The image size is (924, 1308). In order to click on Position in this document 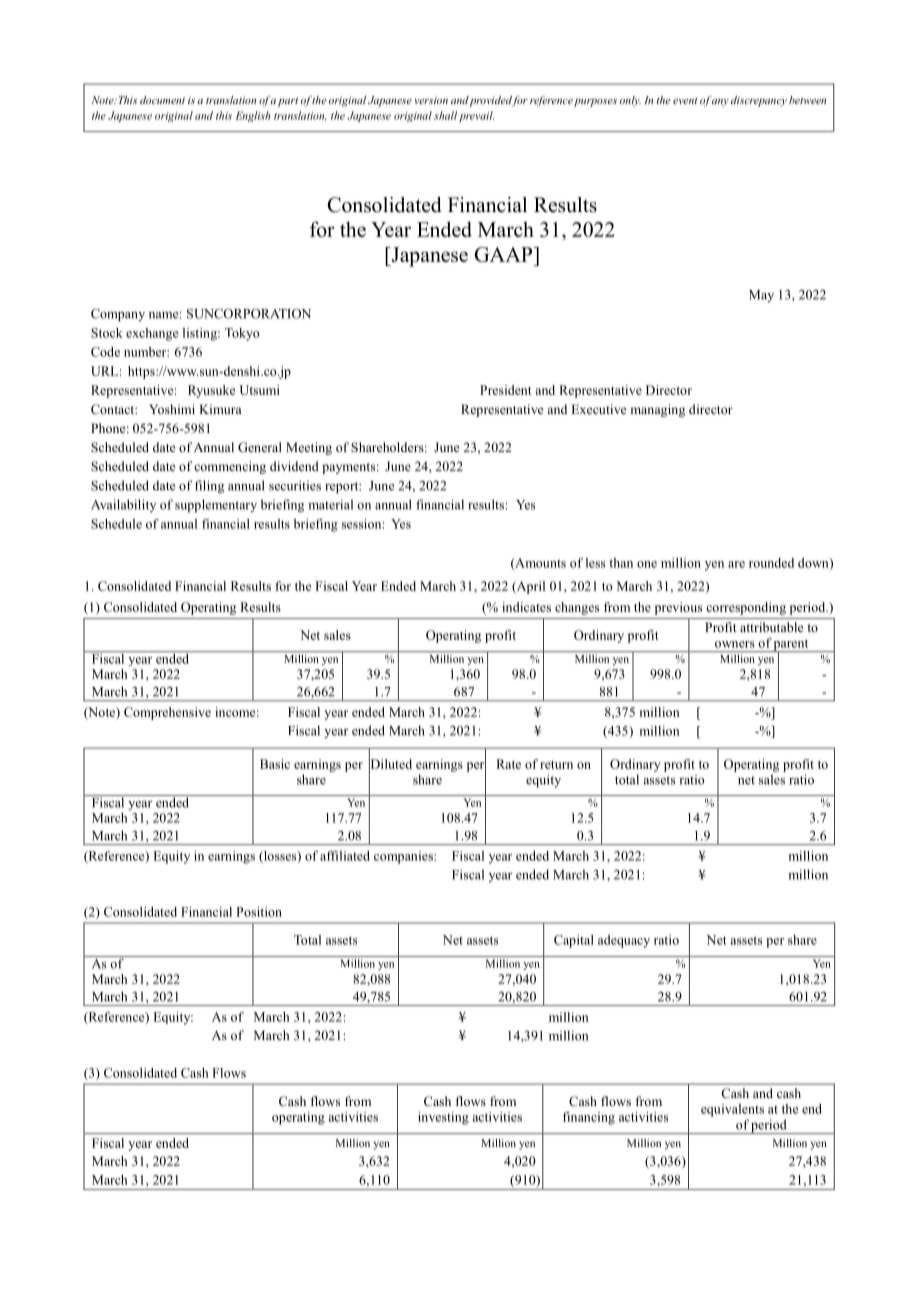, I will do `click(259, 912)`.
